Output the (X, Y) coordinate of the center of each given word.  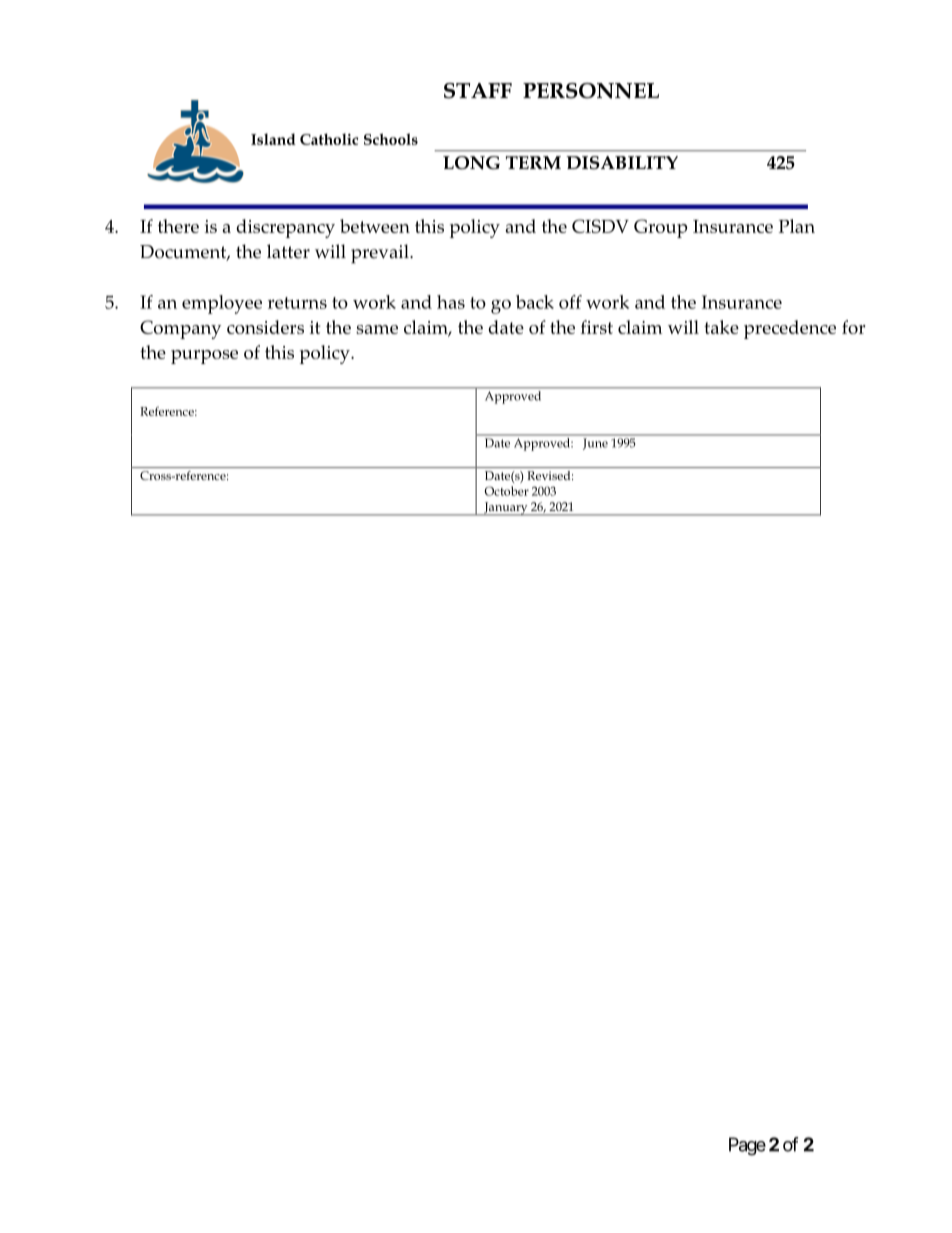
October (507, 491)
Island (273, 139)
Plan (797, 226)
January (506, 509)
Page (747, 1146)
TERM (533, 162)
